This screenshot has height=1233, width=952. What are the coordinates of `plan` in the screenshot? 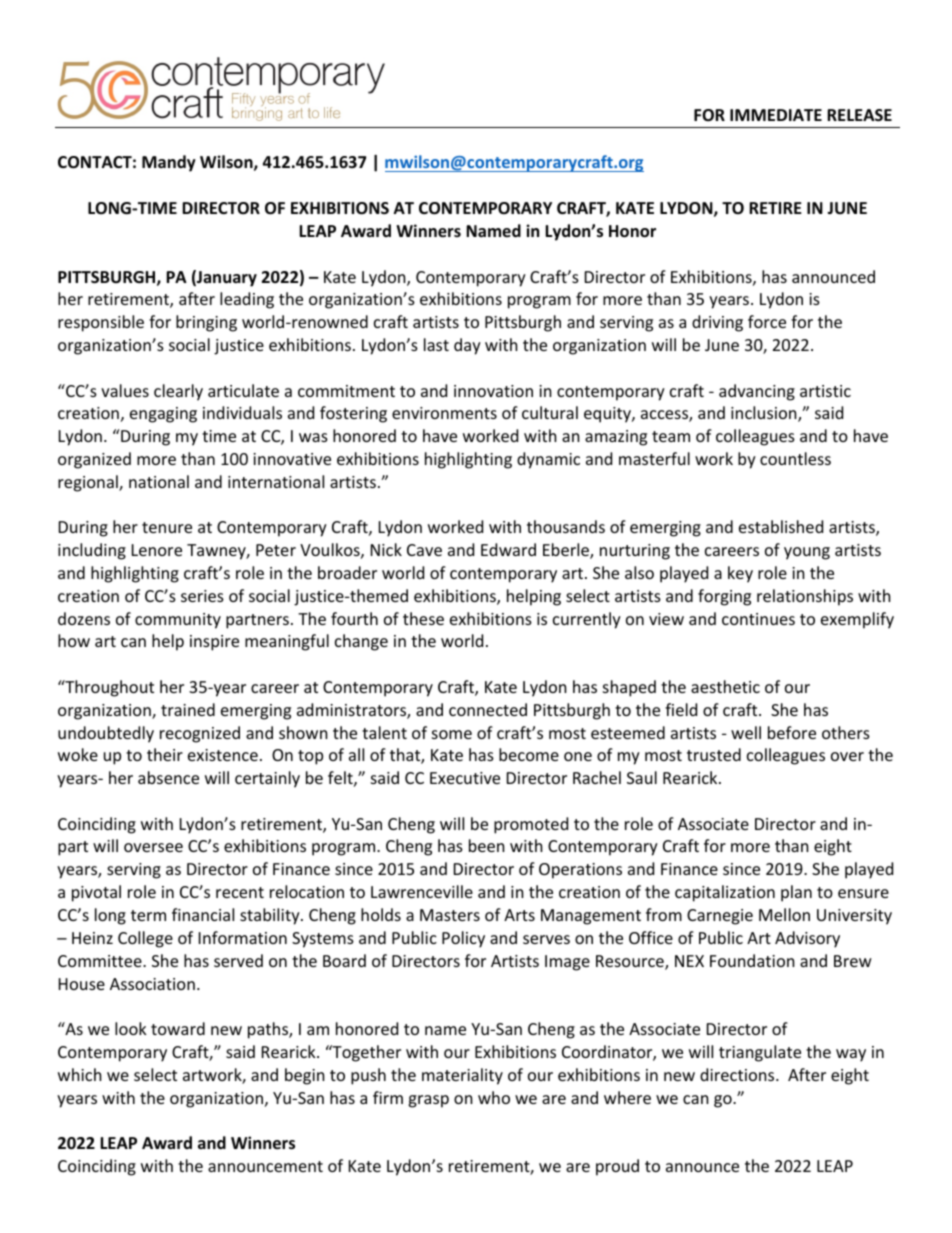 It's located at (796, 893).
